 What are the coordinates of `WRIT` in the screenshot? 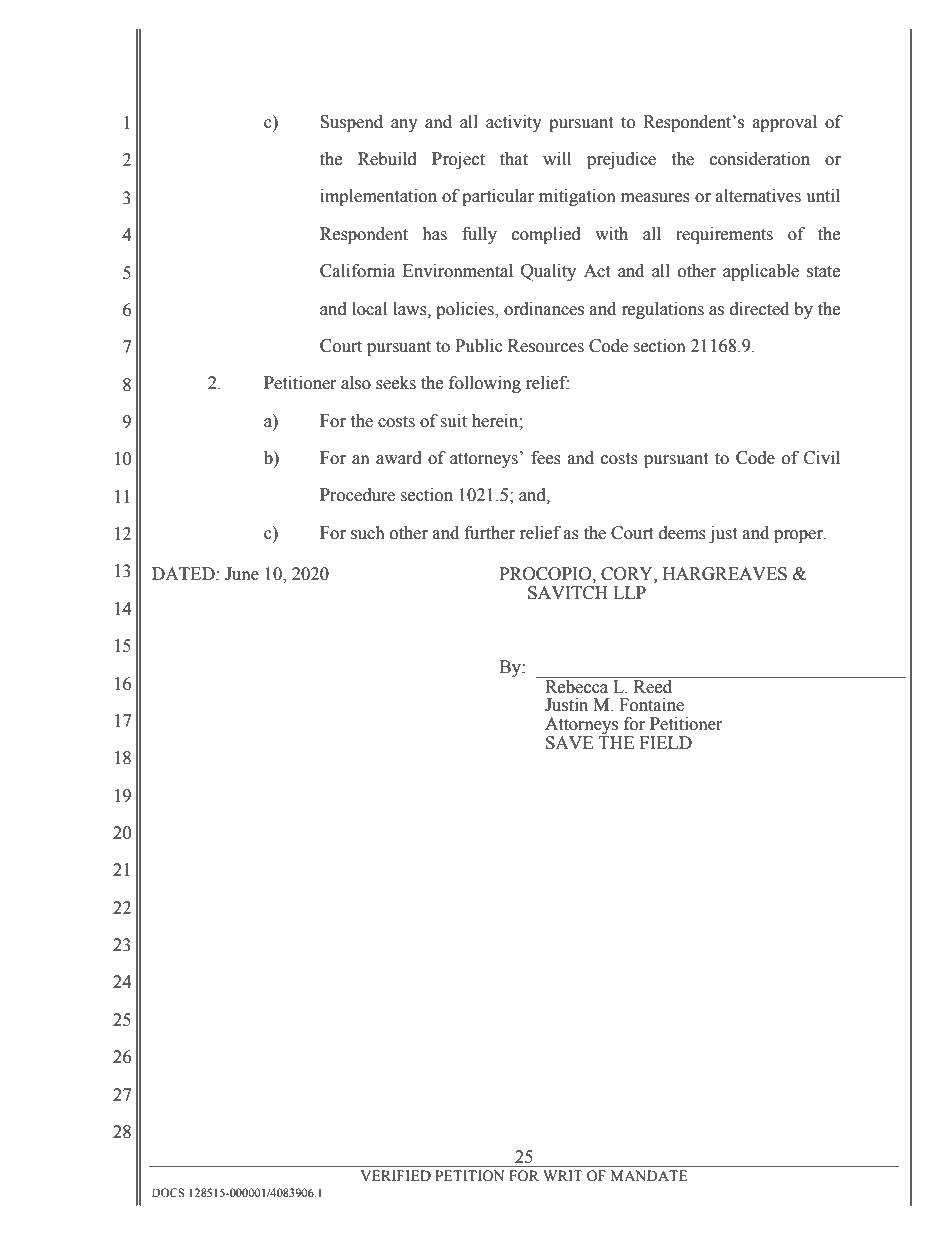 It's located at (563, 1175).
